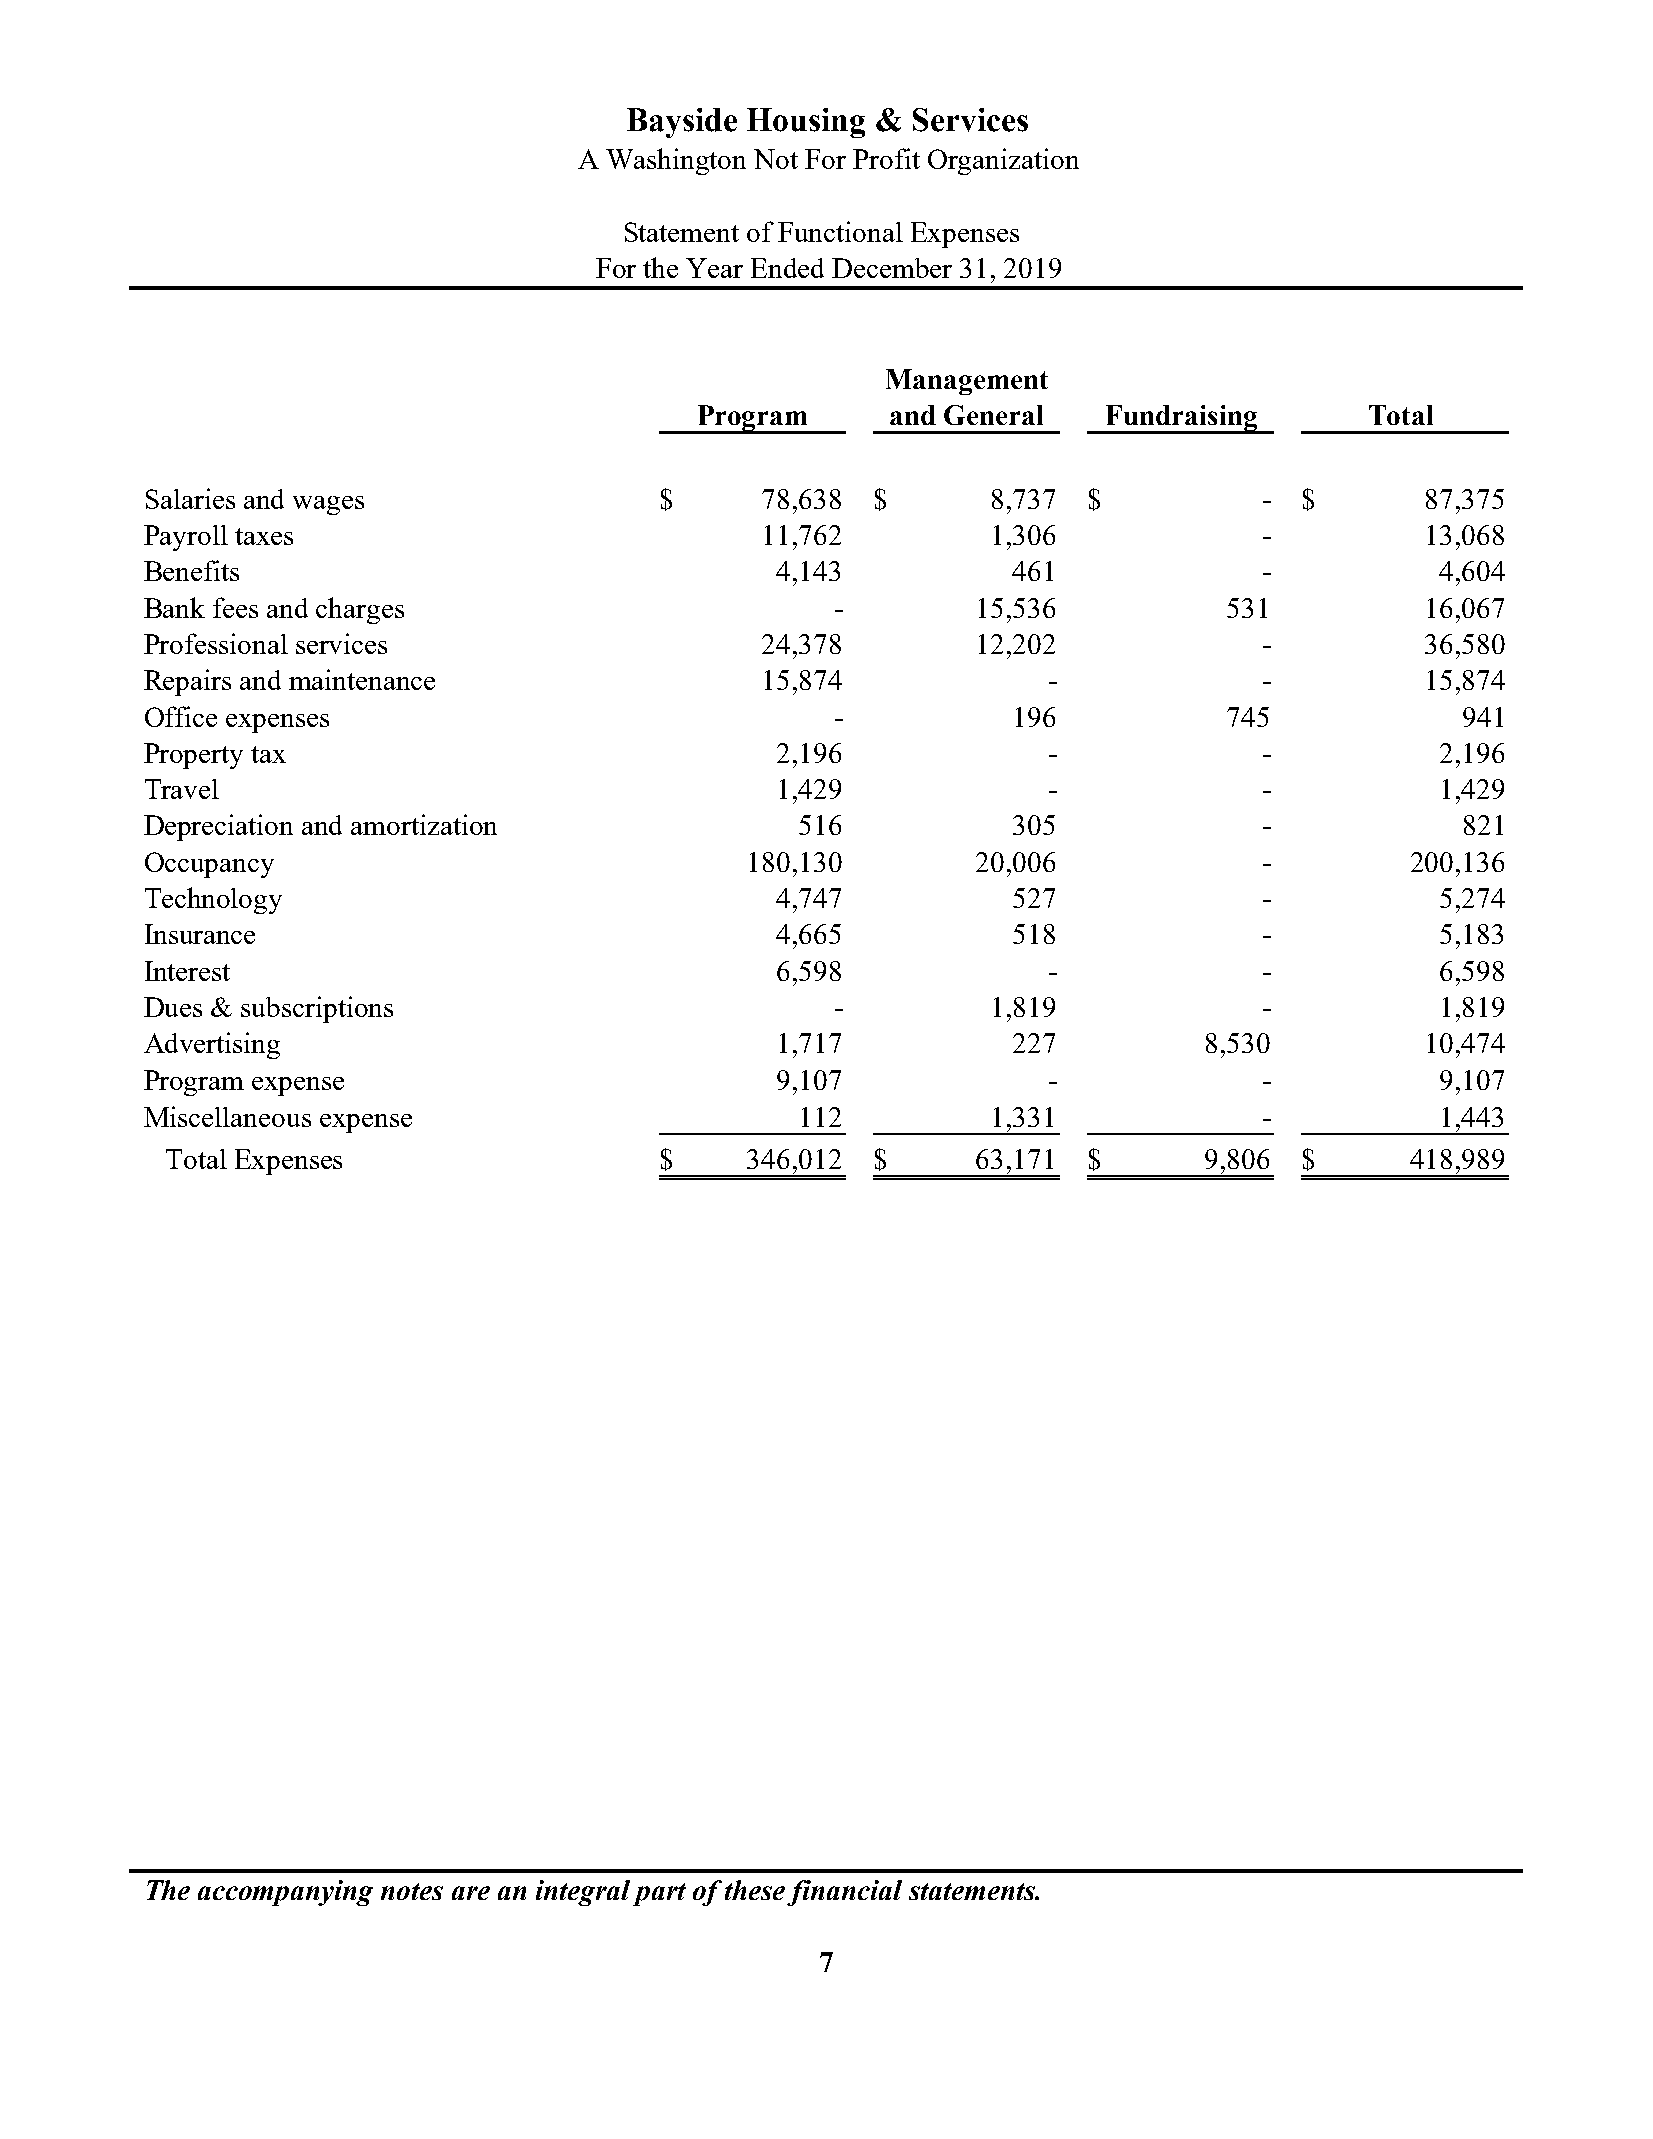  What do you see at coordinates (1003, 161) in the screenshot?
I see `Organization` at bounding box center [1003, 161].
